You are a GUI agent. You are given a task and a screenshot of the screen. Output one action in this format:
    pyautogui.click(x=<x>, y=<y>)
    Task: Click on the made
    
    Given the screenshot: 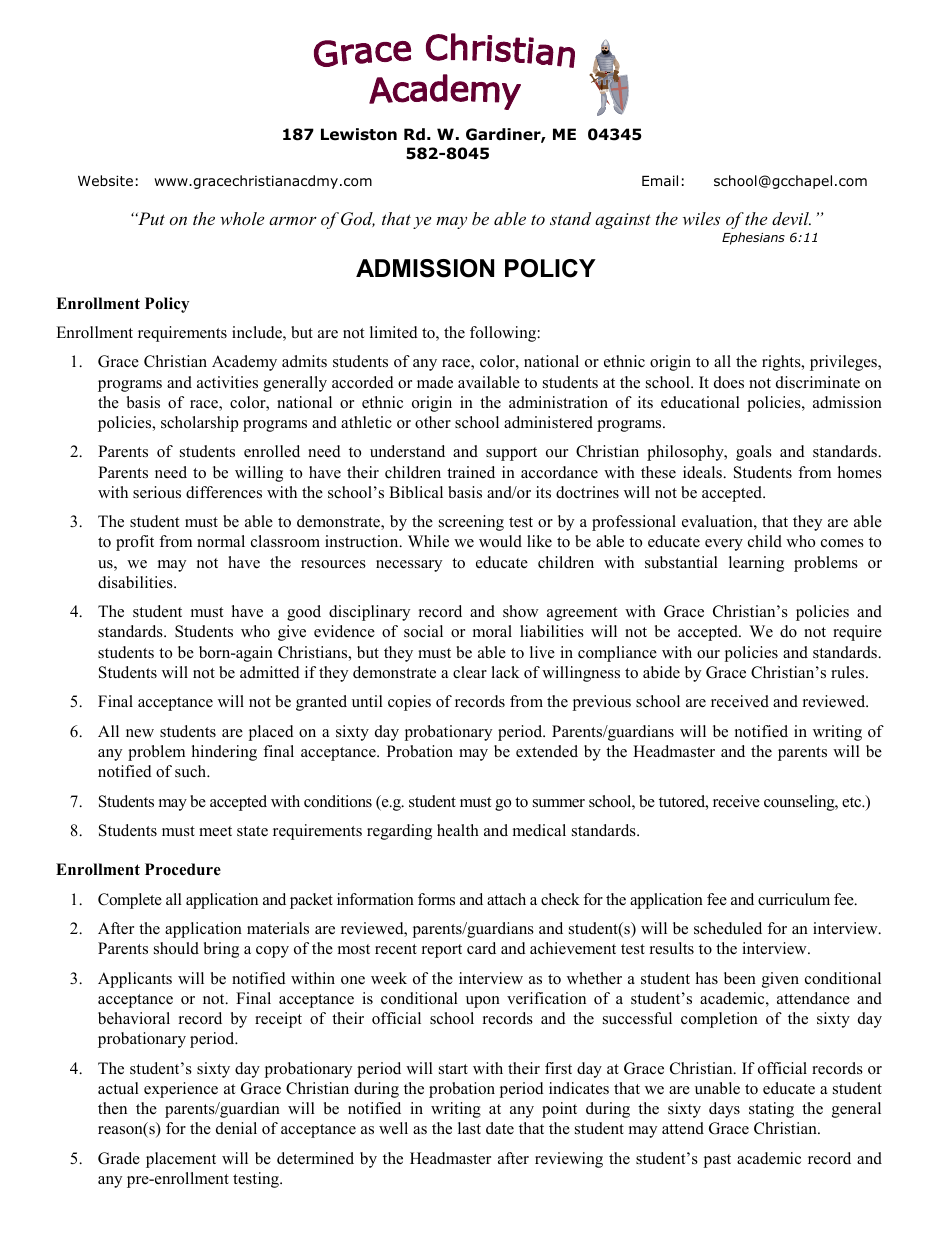 What is the action you would take?
    pyautogui.click(x=435, y=382)
